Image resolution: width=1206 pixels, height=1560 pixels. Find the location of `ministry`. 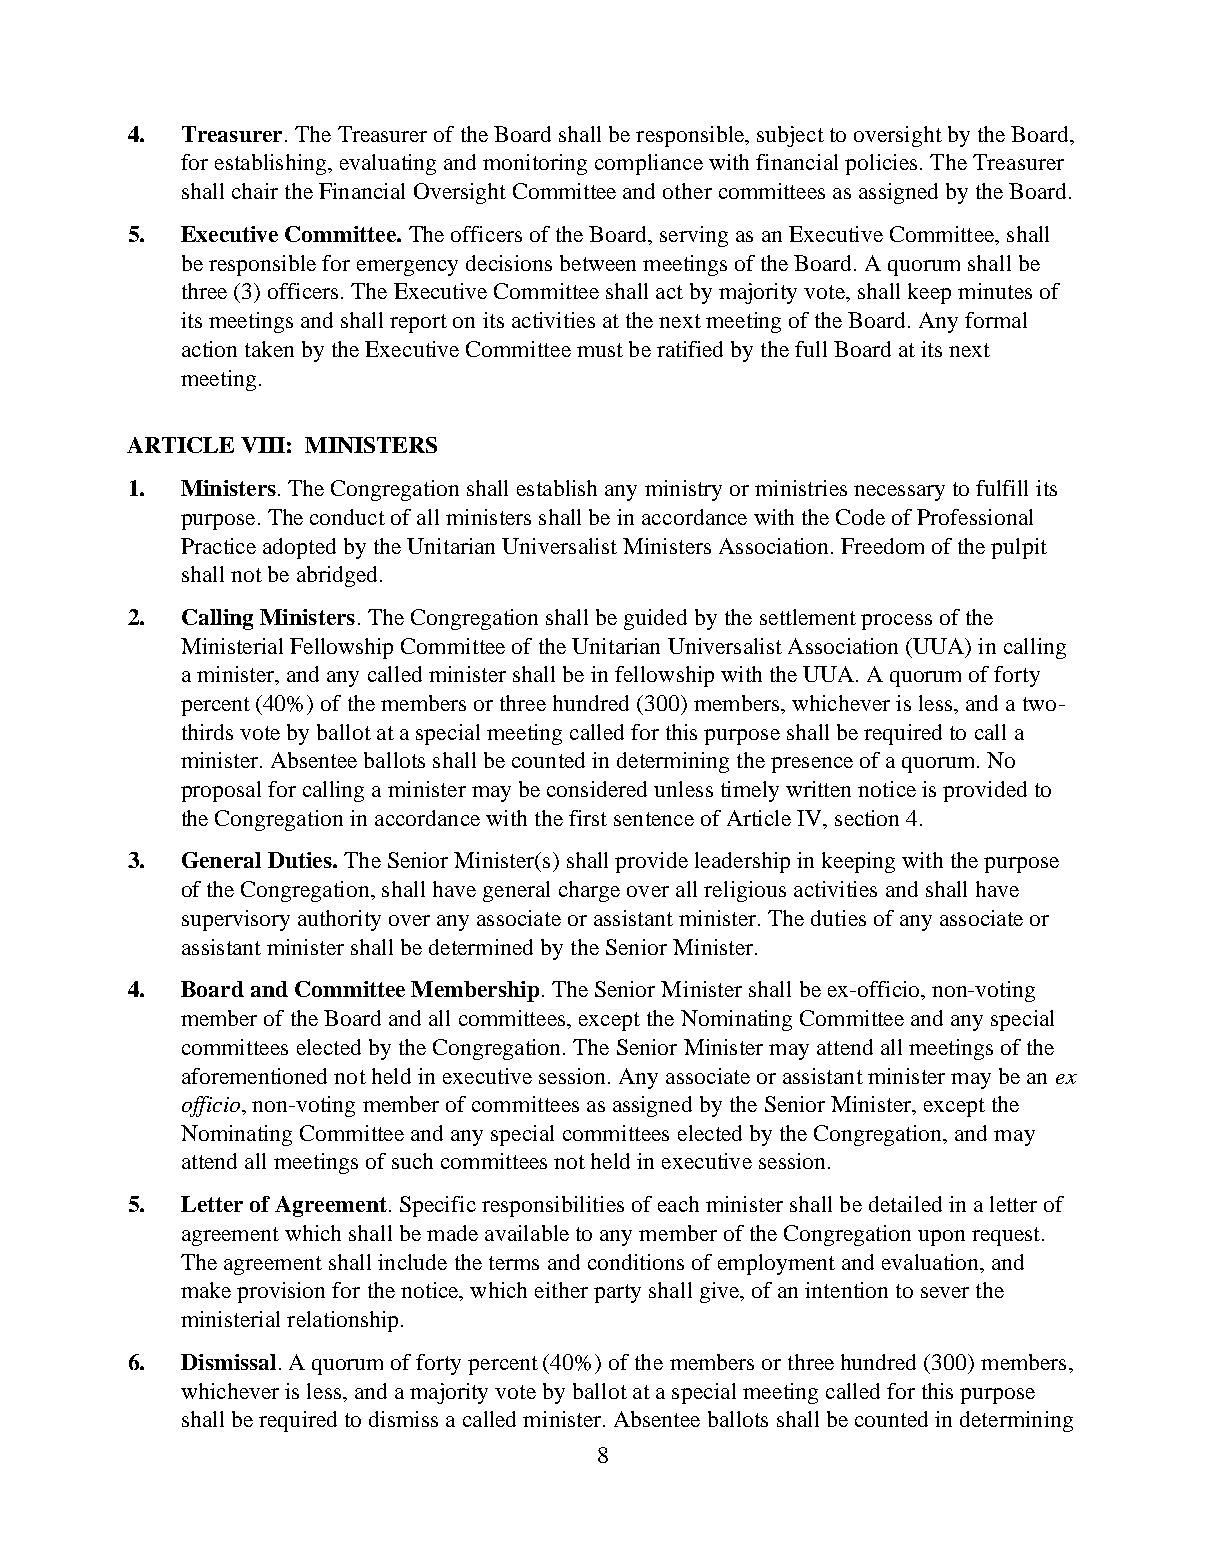

ministry is located at coordinates (683, 490).
